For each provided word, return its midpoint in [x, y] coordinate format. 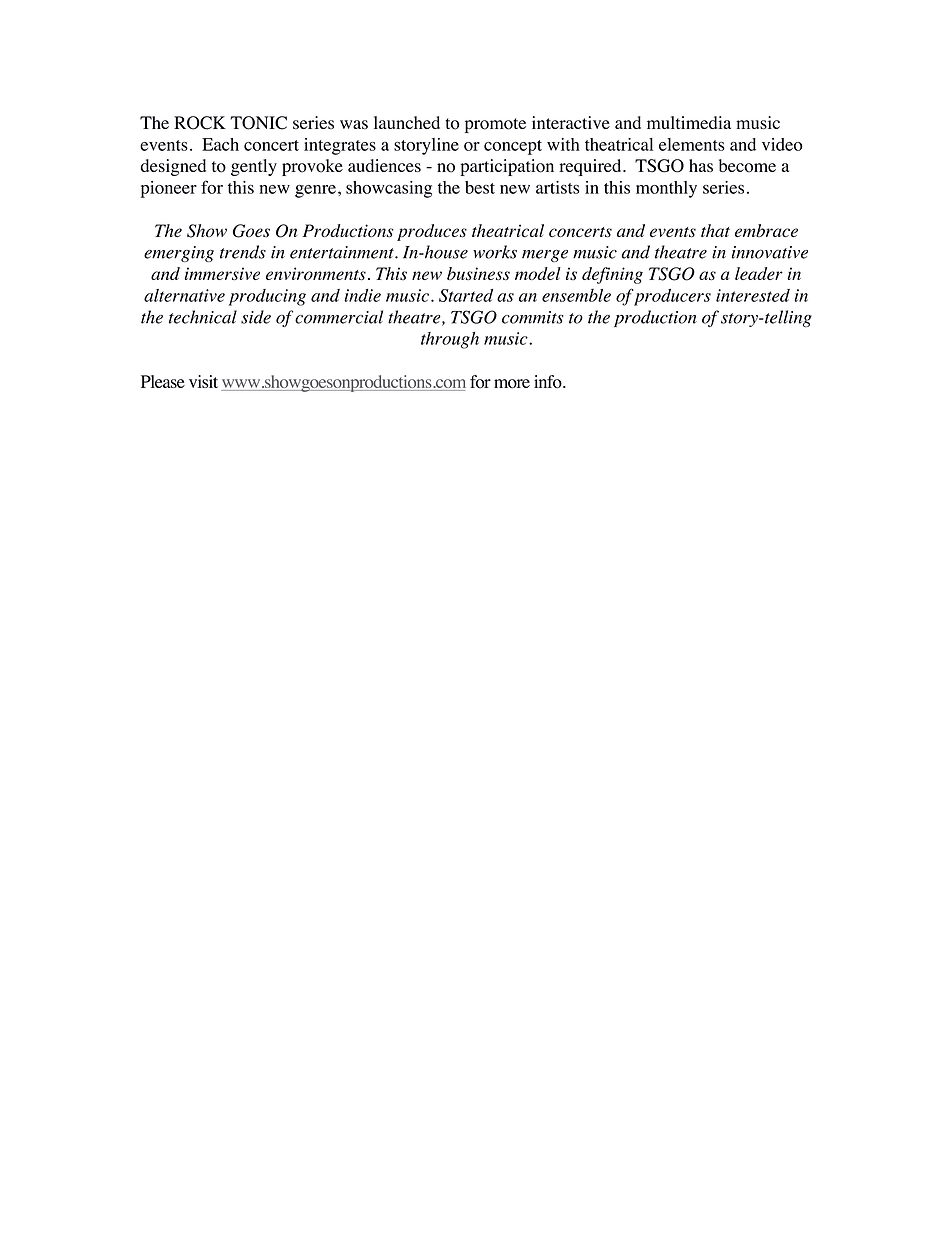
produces [432, 232]
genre [315, 191]
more [512, 384]
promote [495, 125]
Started [466, 295]
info [549, 382]
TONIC [258, 123]
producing [267, 297]
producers [672, 297]
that [715, 230]
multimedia [689, 122]
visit [203, 381]
